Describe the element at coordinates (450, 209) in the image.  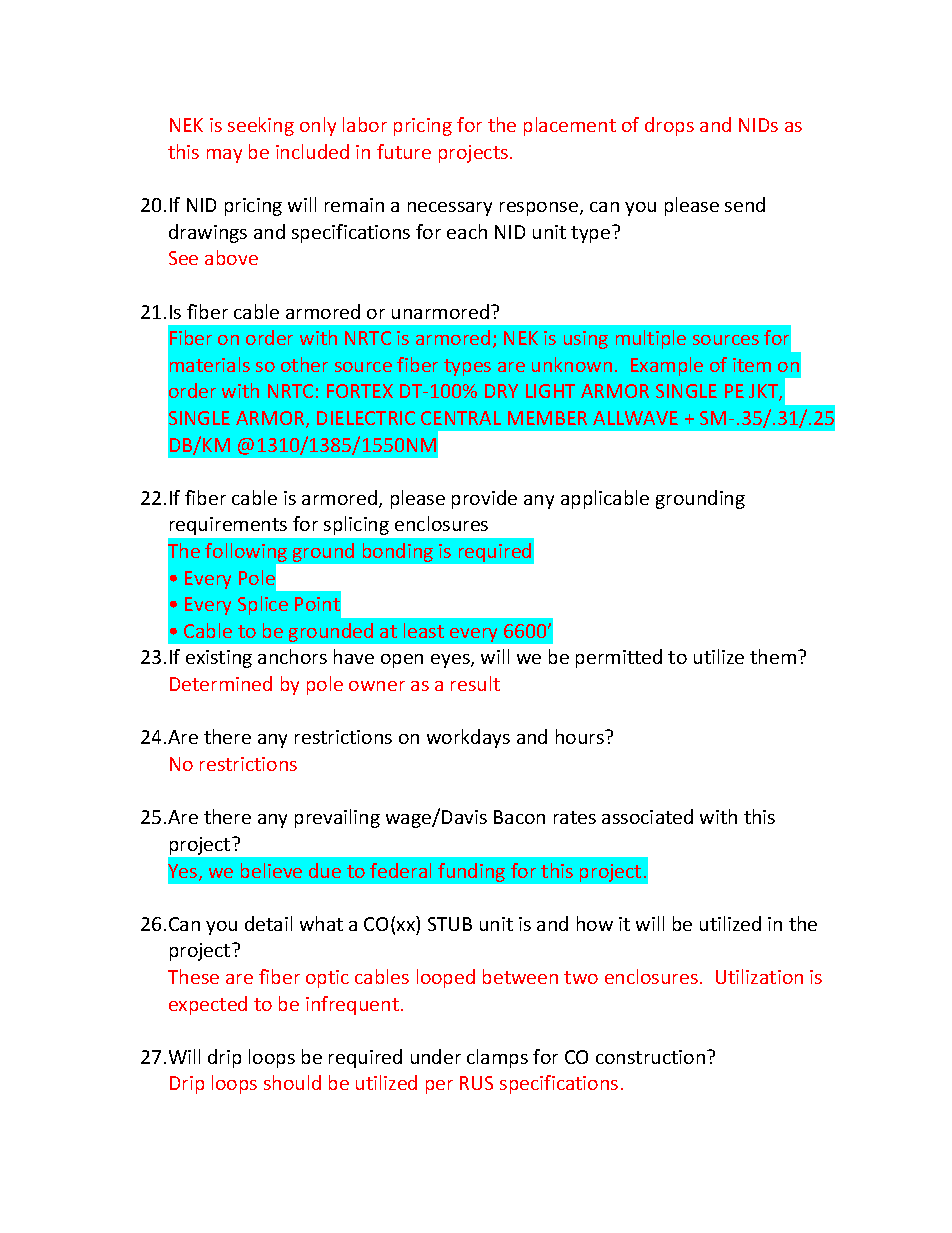
I see `necessary` at that location.
